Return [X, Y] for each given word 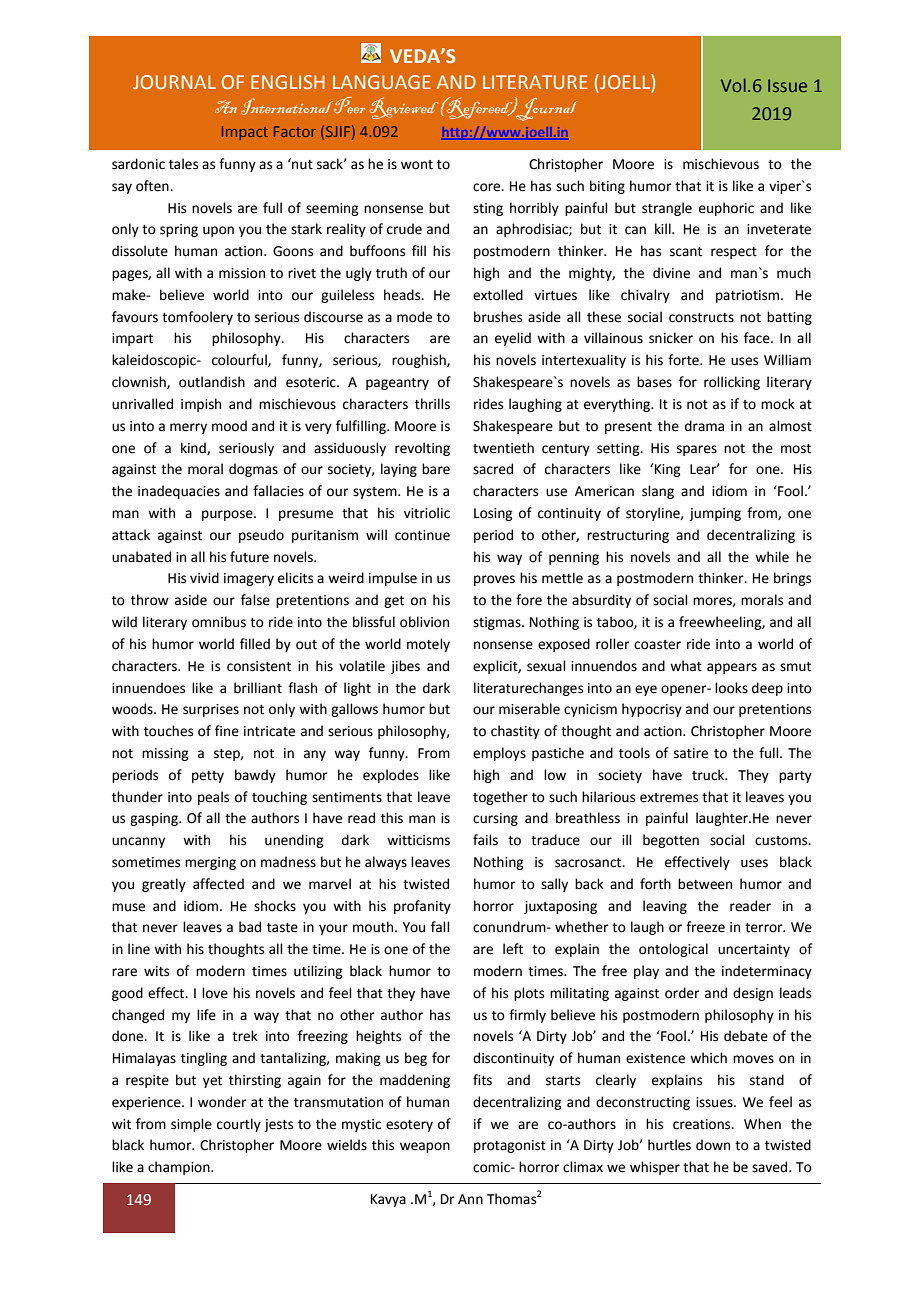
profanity [422, 907]
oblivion [424, 622]
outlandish [212, 382]
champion [180, 1168]
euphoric [726, 209]
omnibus [219, 622]
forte [684, 360]
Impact [245, 133]
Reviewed [404, 108]
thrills [432, 404]
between [705, 884]
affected [218, 884]
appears [732, 668]
